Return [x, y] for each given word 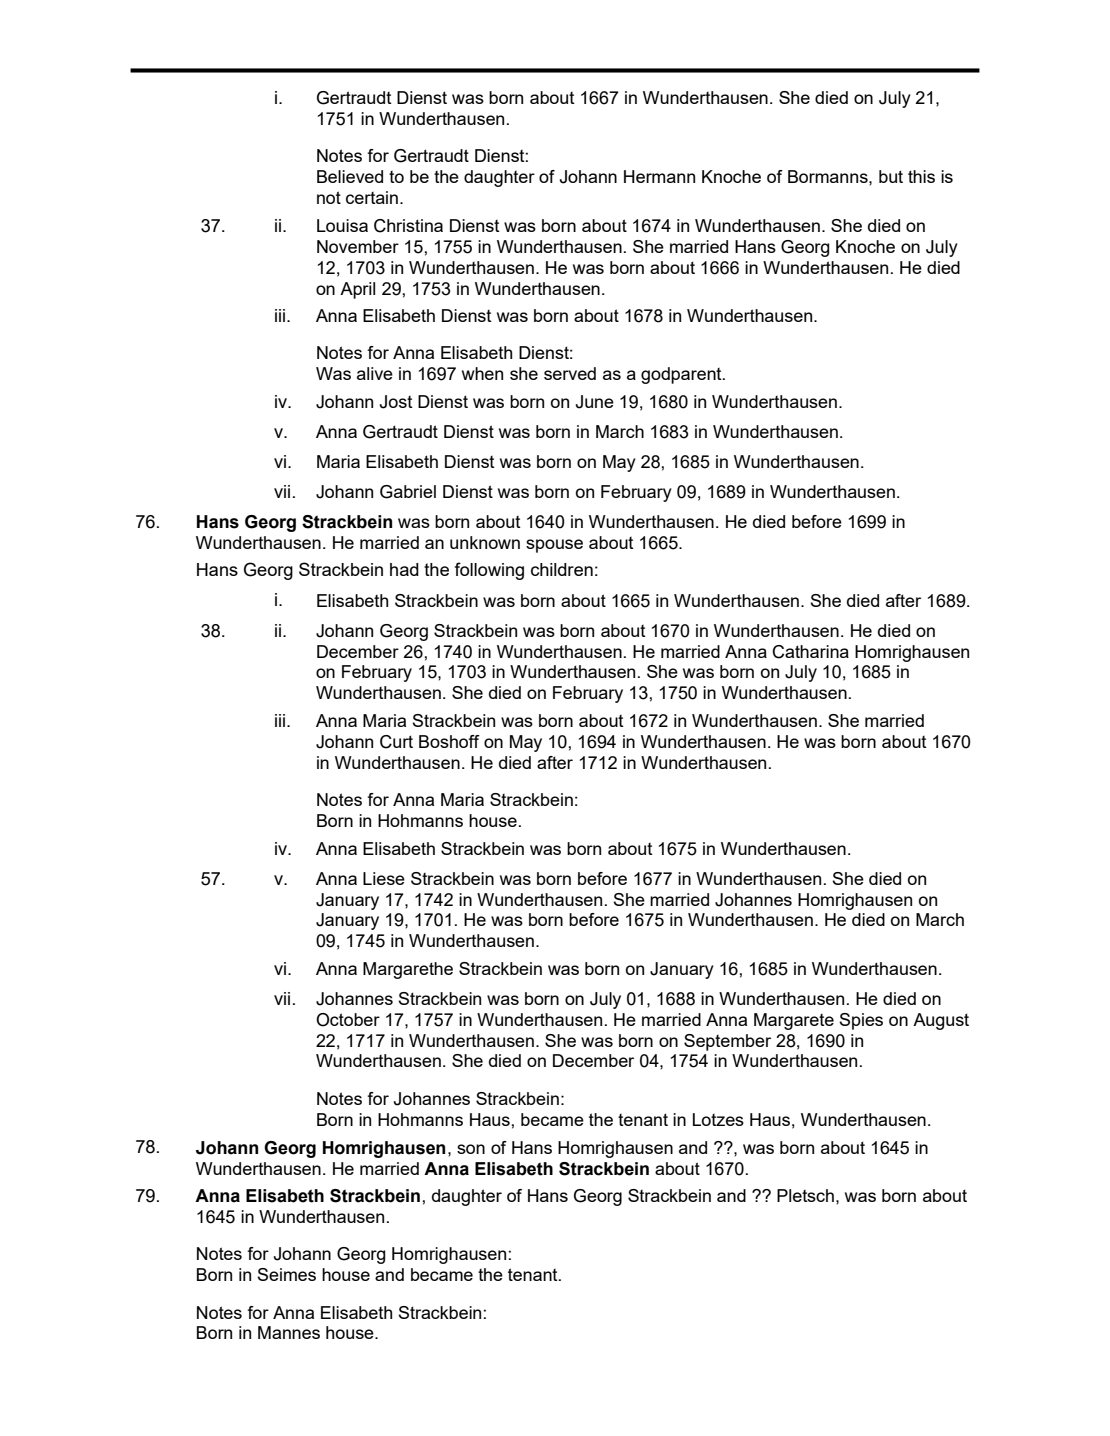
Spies [861, 1021]
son [471, 1149]
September [727, 1042]
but [891, 176]
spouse [554, 546]
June [595, 402]
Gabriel [408, 492]
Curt [396, 742]
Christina [408, 226]
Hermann [659, 176]
